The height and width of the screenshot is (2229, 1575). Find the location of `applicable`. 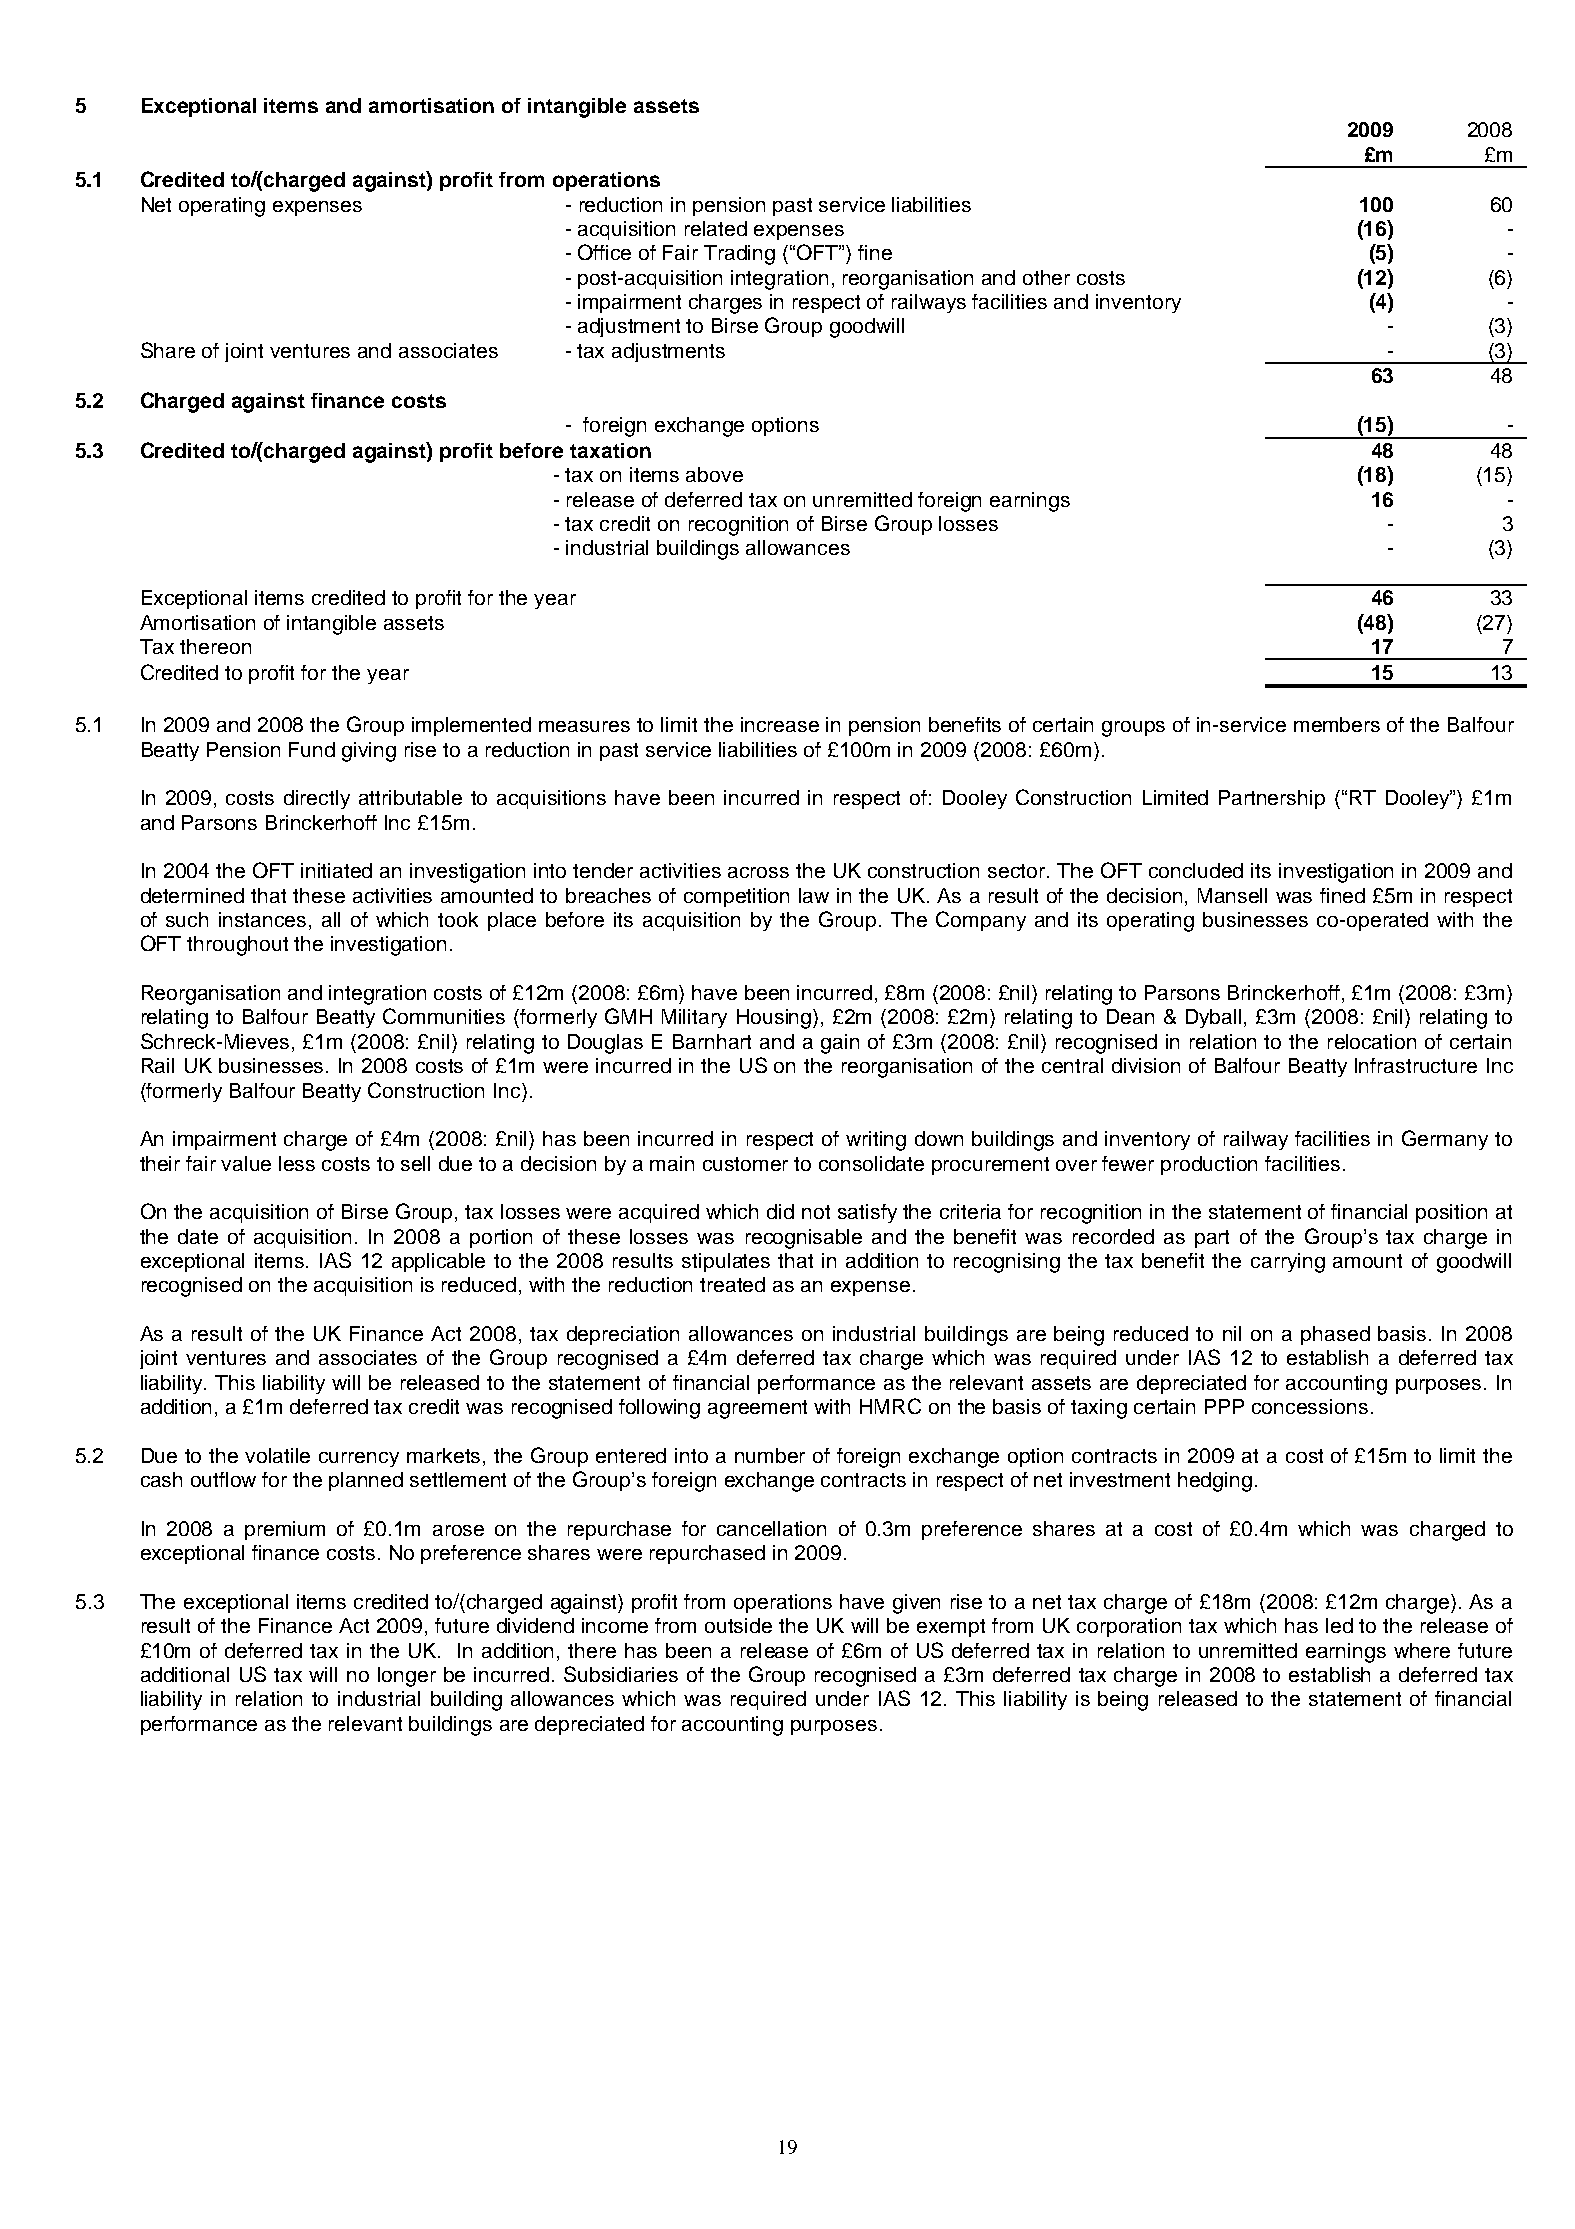

applicable is located at coordinates (438, 1262).
